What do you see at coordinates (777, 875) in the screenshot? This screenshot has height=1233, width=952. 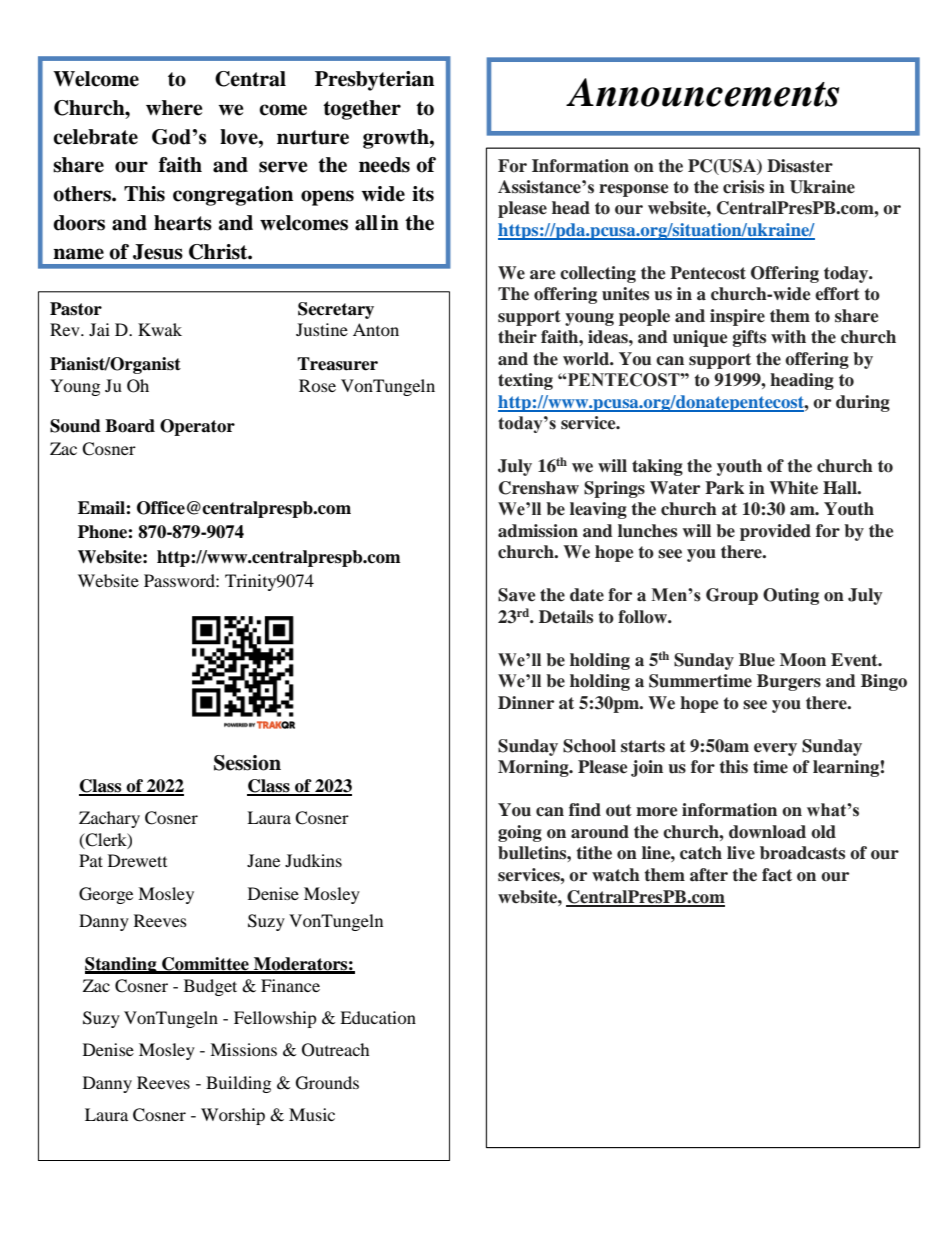 I see `fact` at bounding box center [777, 875].
